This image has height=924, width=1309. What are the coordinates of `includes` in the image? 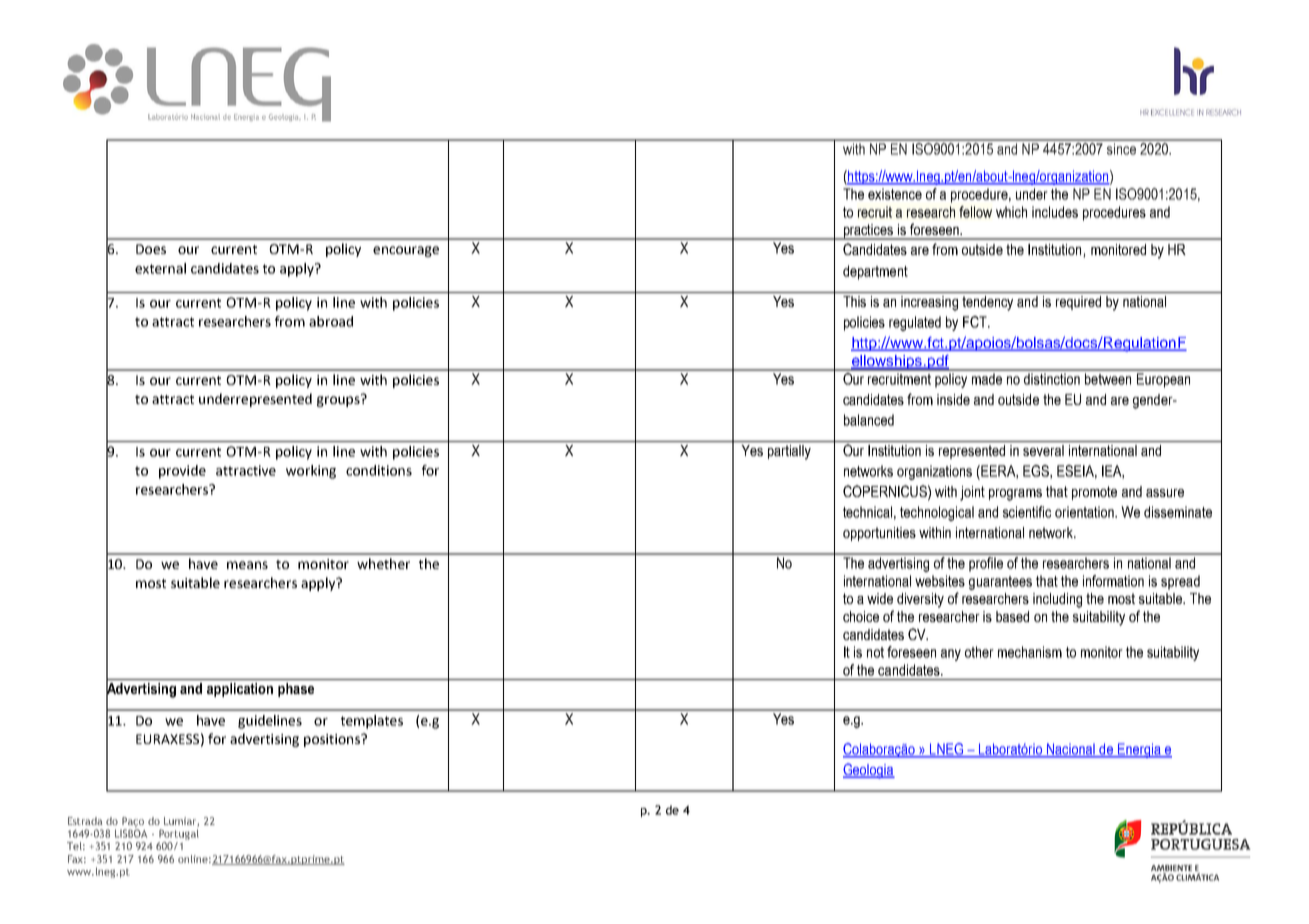 It's located at (1055, 212).
